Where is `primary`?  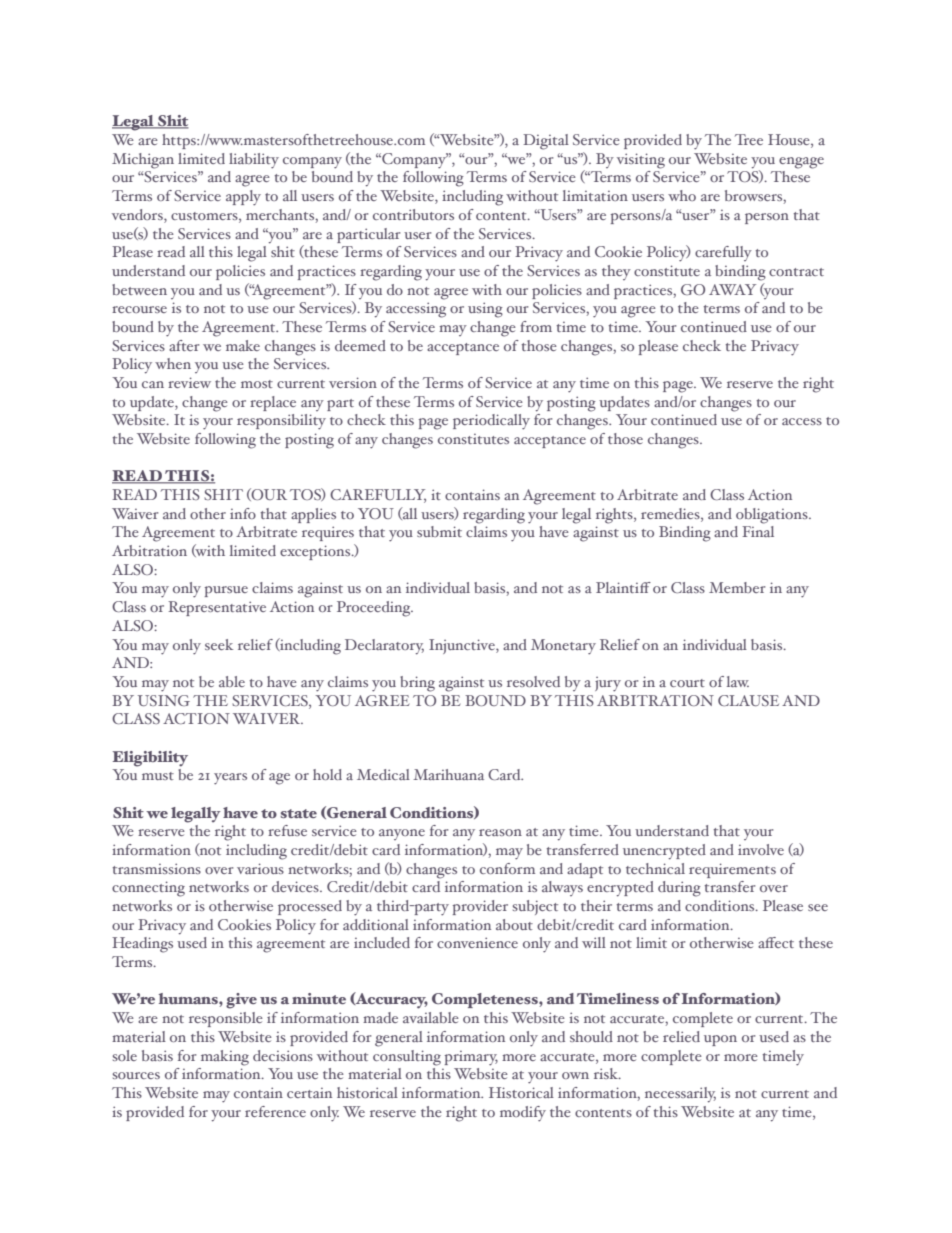
primary is located at coordinates (471, 1058).
